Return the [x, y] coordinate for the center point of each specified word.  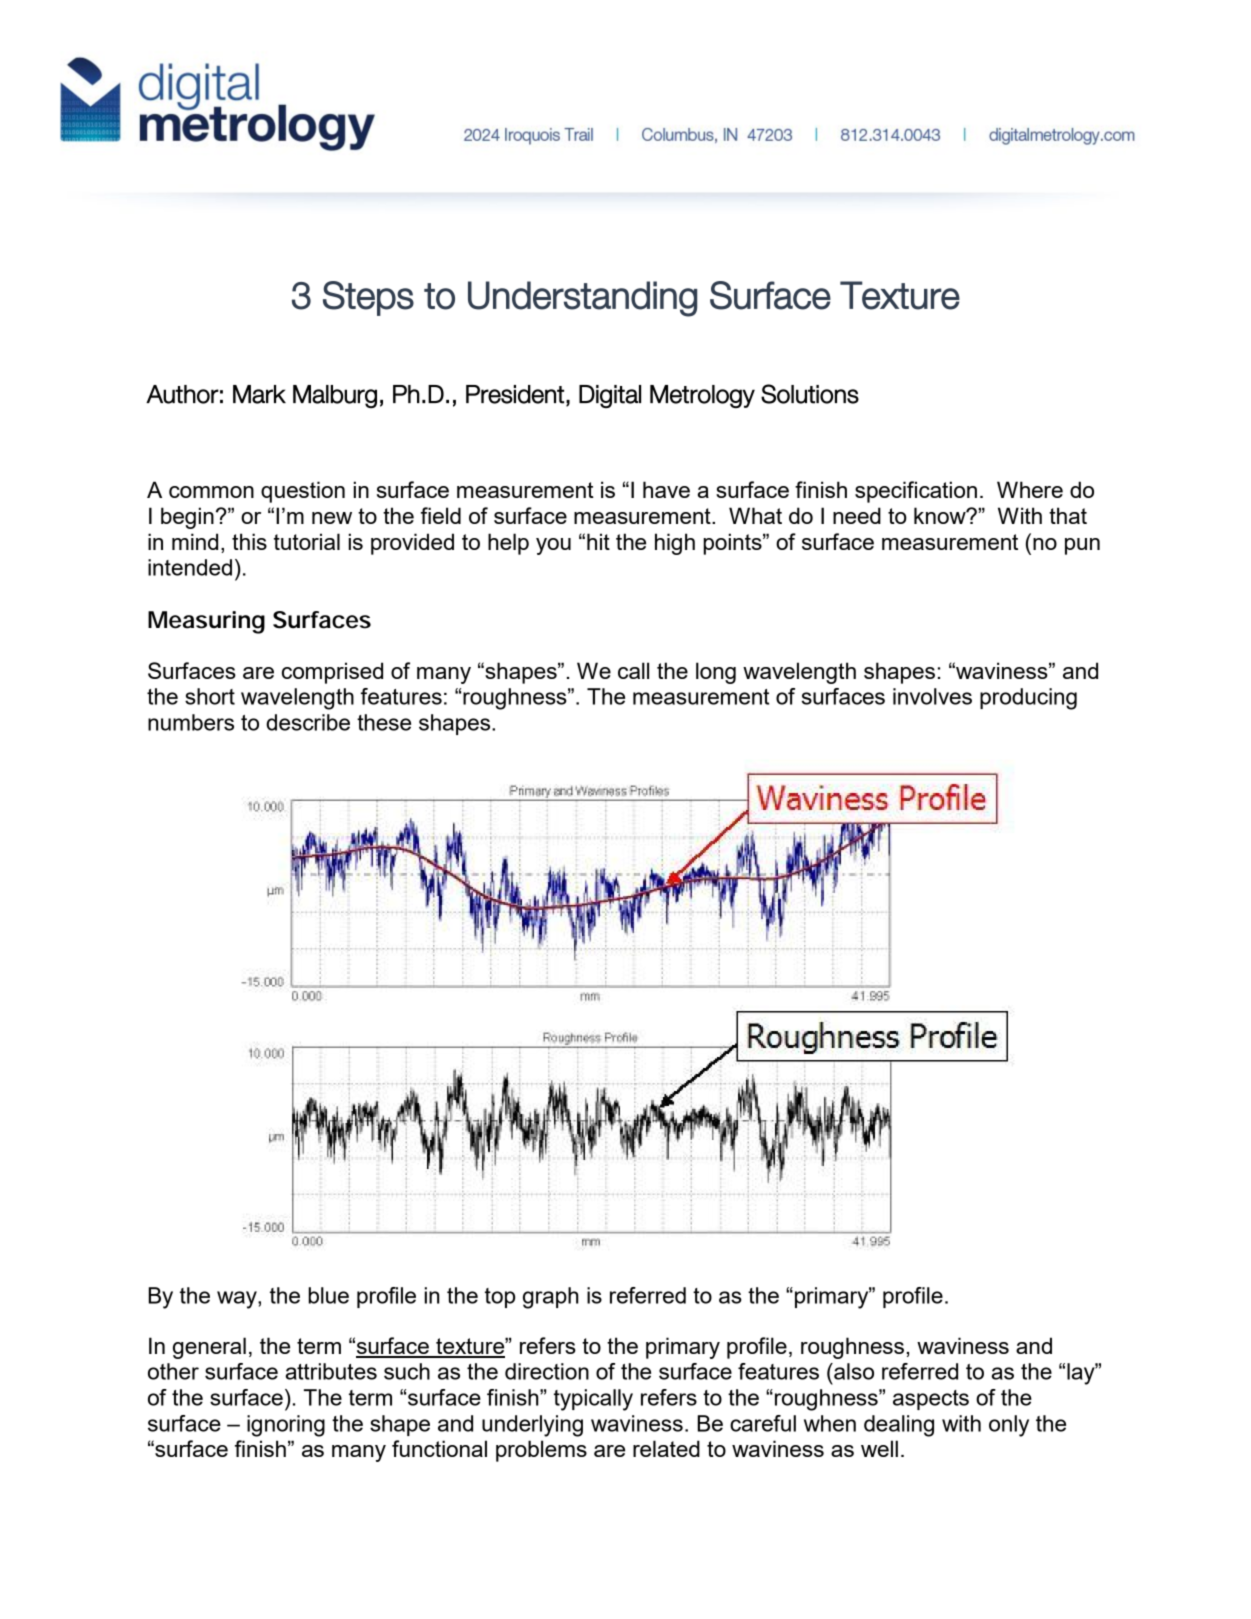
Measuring [206, 622]
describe [308, 722]
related [666, 1448]
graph [551, 1298]
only [1009, 1426]
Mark [259, 394]
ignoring [286, 1426]
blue [328, 1295]
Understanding [582, 299]
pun [1082, 546]
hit [598, 541]
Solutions [810, 394]
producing [1028, 699]
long [716, 673]
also [853, 1371]
